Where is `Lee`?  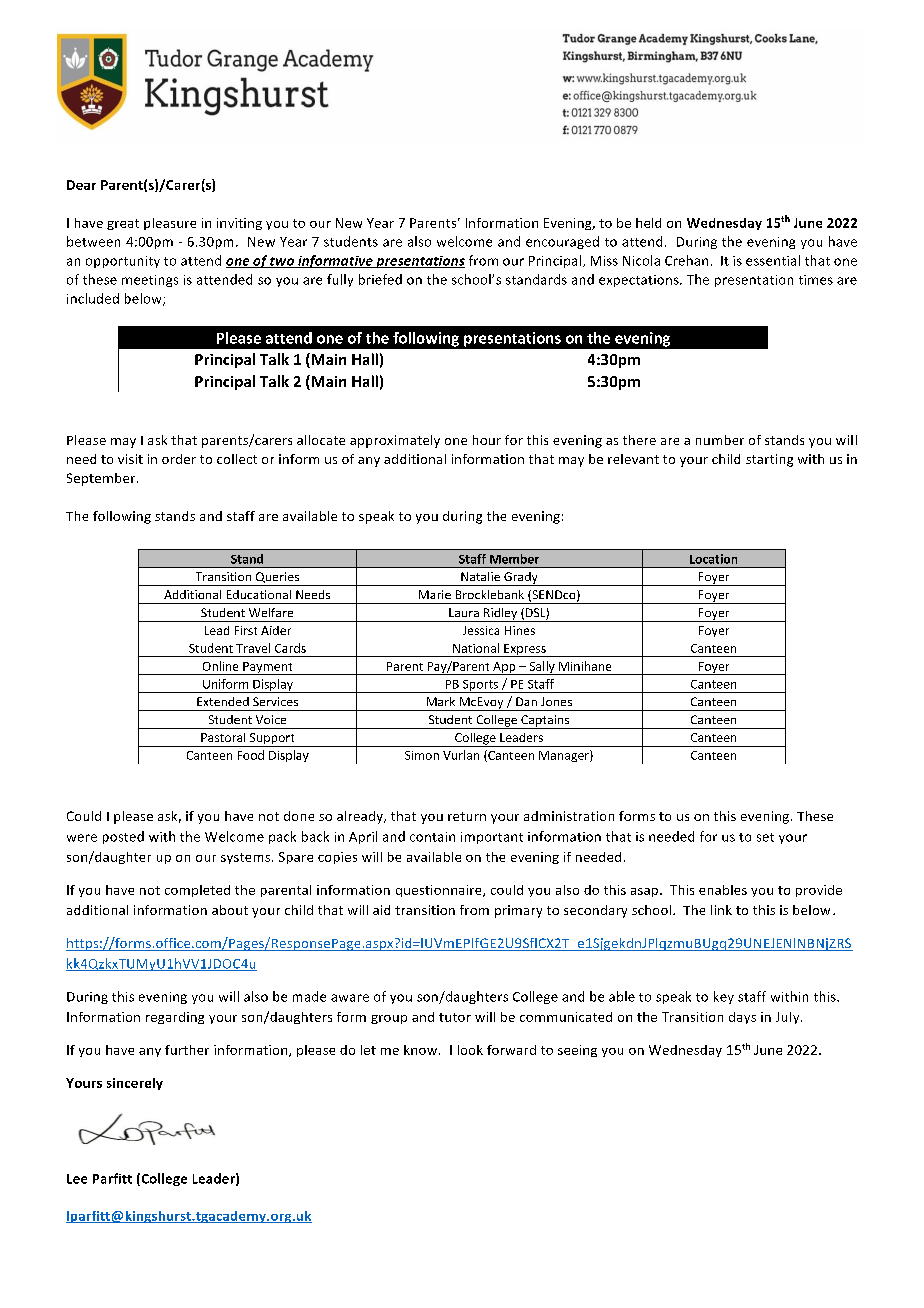 Lee is located at coordinates (77, 1179).
